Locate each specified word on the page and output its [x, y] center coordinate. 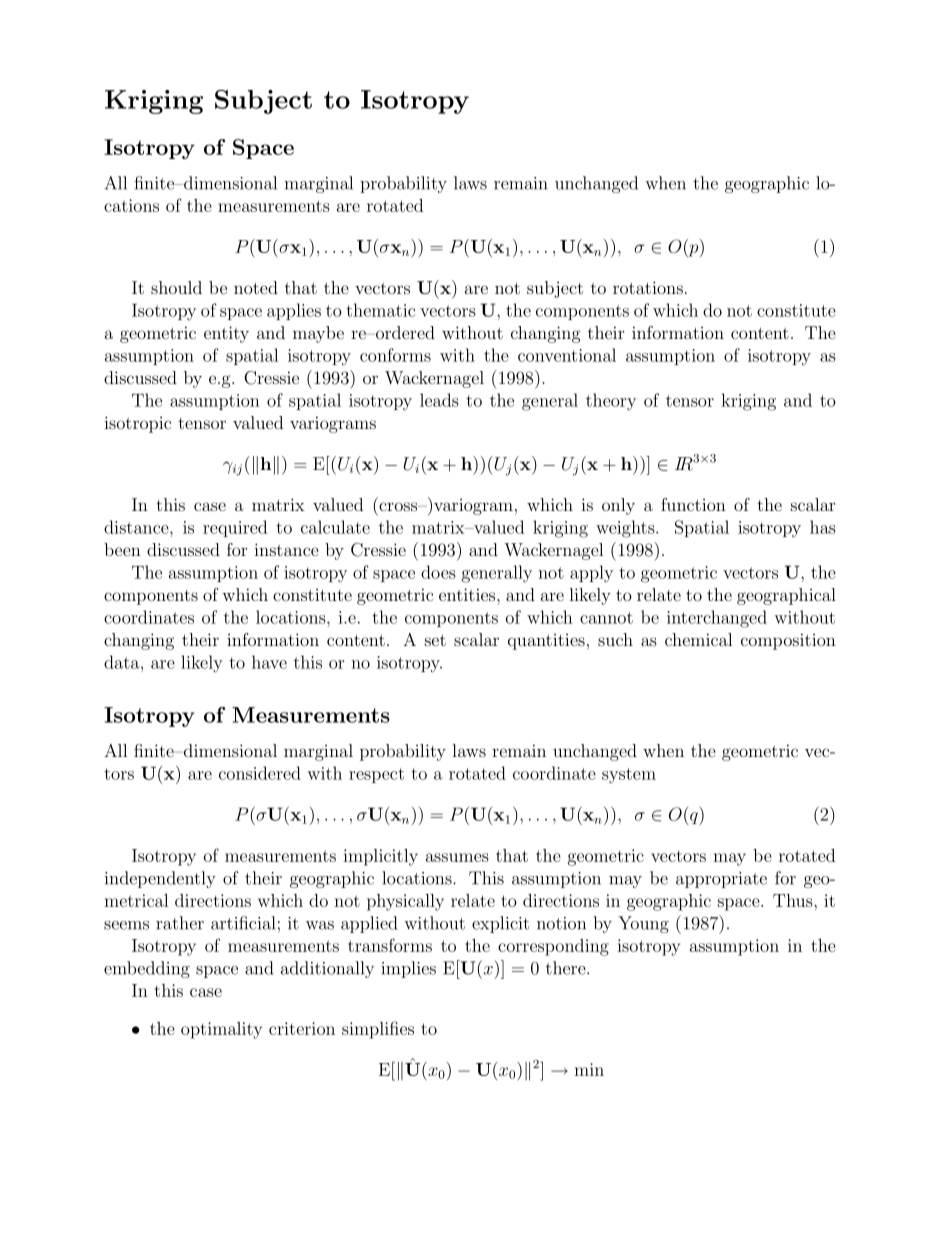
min [589, 1069]
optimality [221, 1030]
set [435, 640]
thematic [380, 310]
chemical [699, 639]
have [269, 662]
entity [226, 334]
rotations [648, 287]
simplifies [378, 1030]
